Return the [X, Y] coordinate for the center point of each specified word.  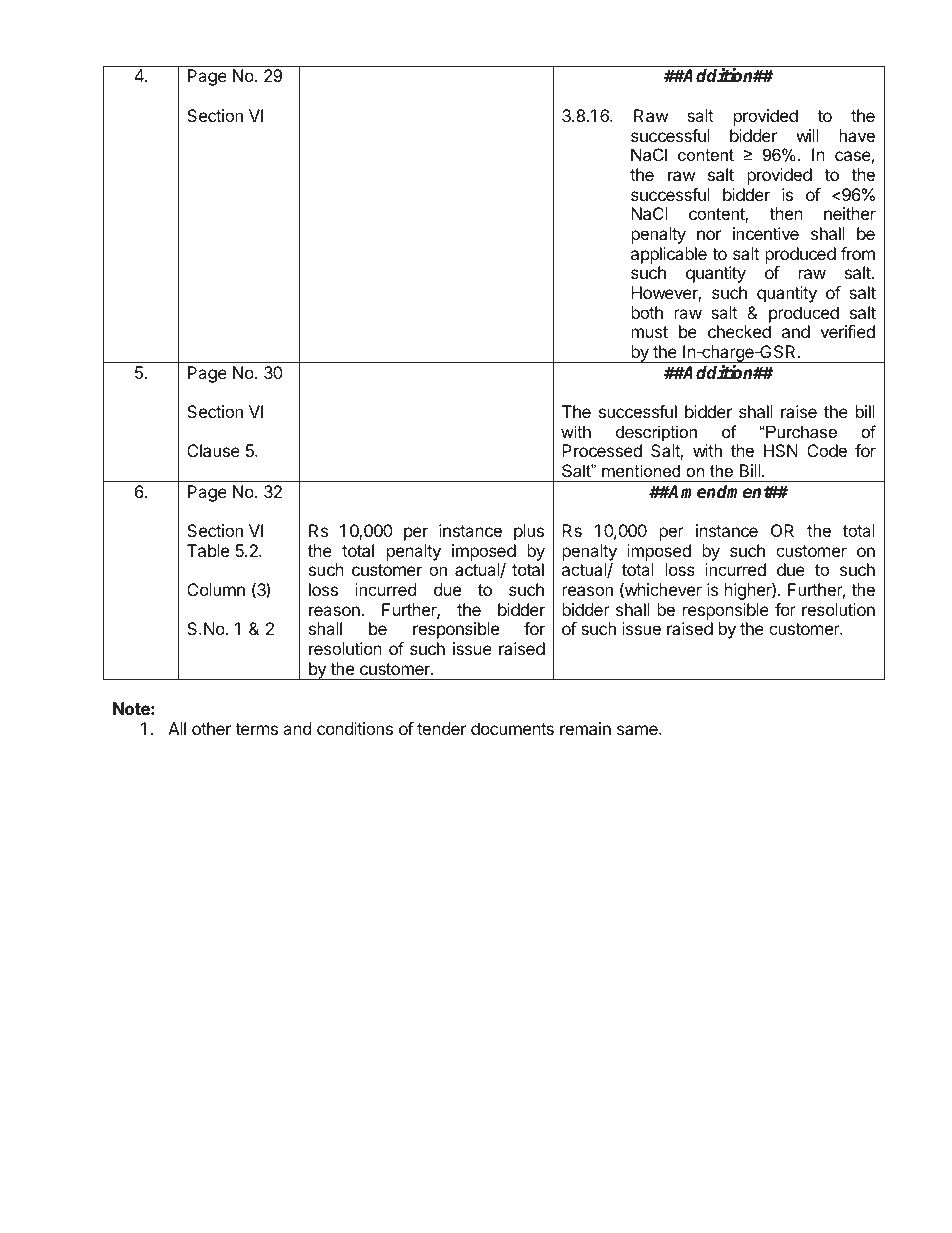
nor [709, 235]
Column [216, 589]
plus [529, 532]
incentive [766, 233]
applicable [669, 255]
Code [827, 450]
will [807, 135]
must [649, 332]
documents [512, 728]
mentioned [641, 470]
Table [208, 550]
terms [256, 729]
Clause [213, 450]
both [647, 312]
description [656, 433]
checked [739, 331]
